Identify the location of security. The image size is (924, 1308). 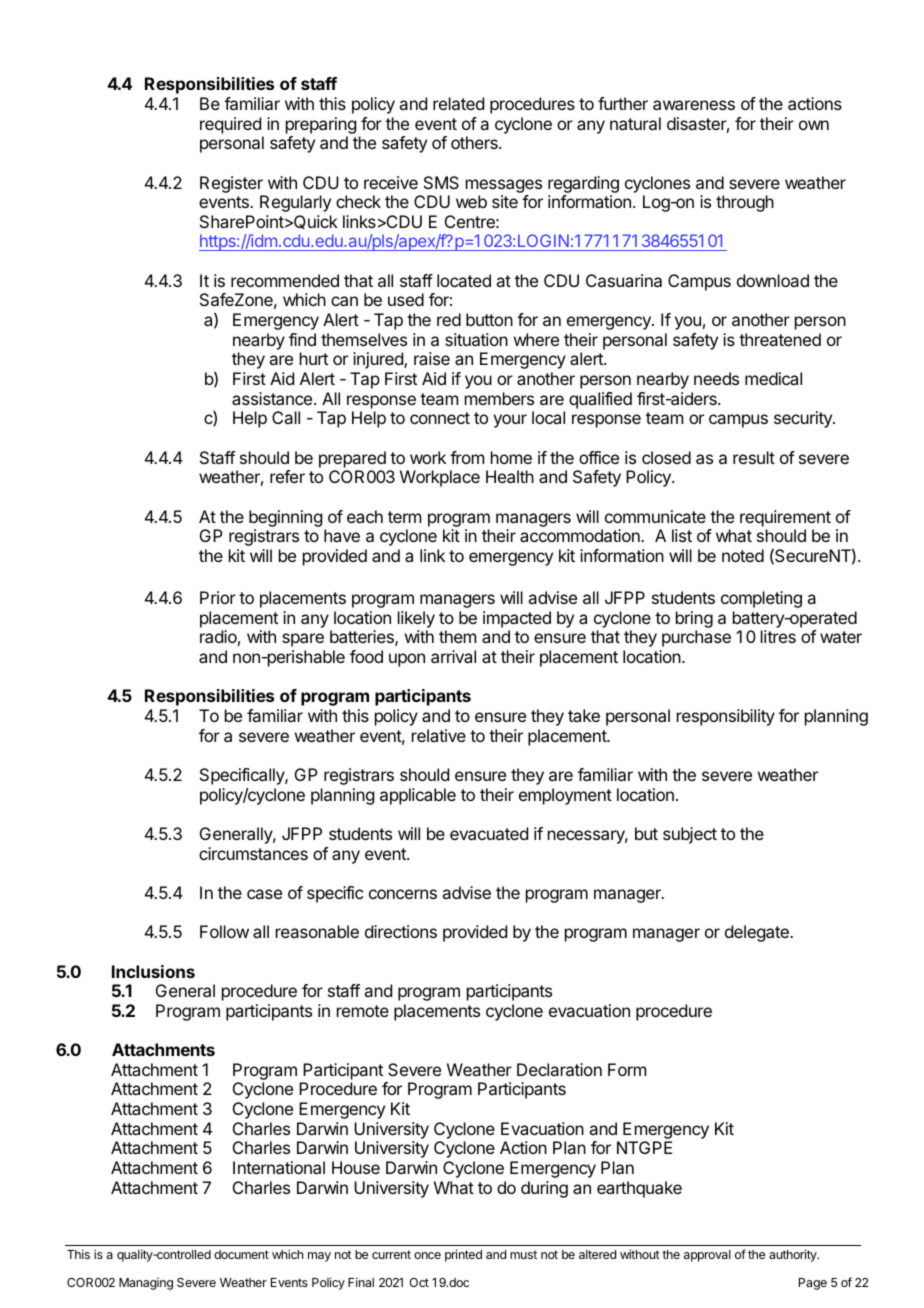
(804, 419).
